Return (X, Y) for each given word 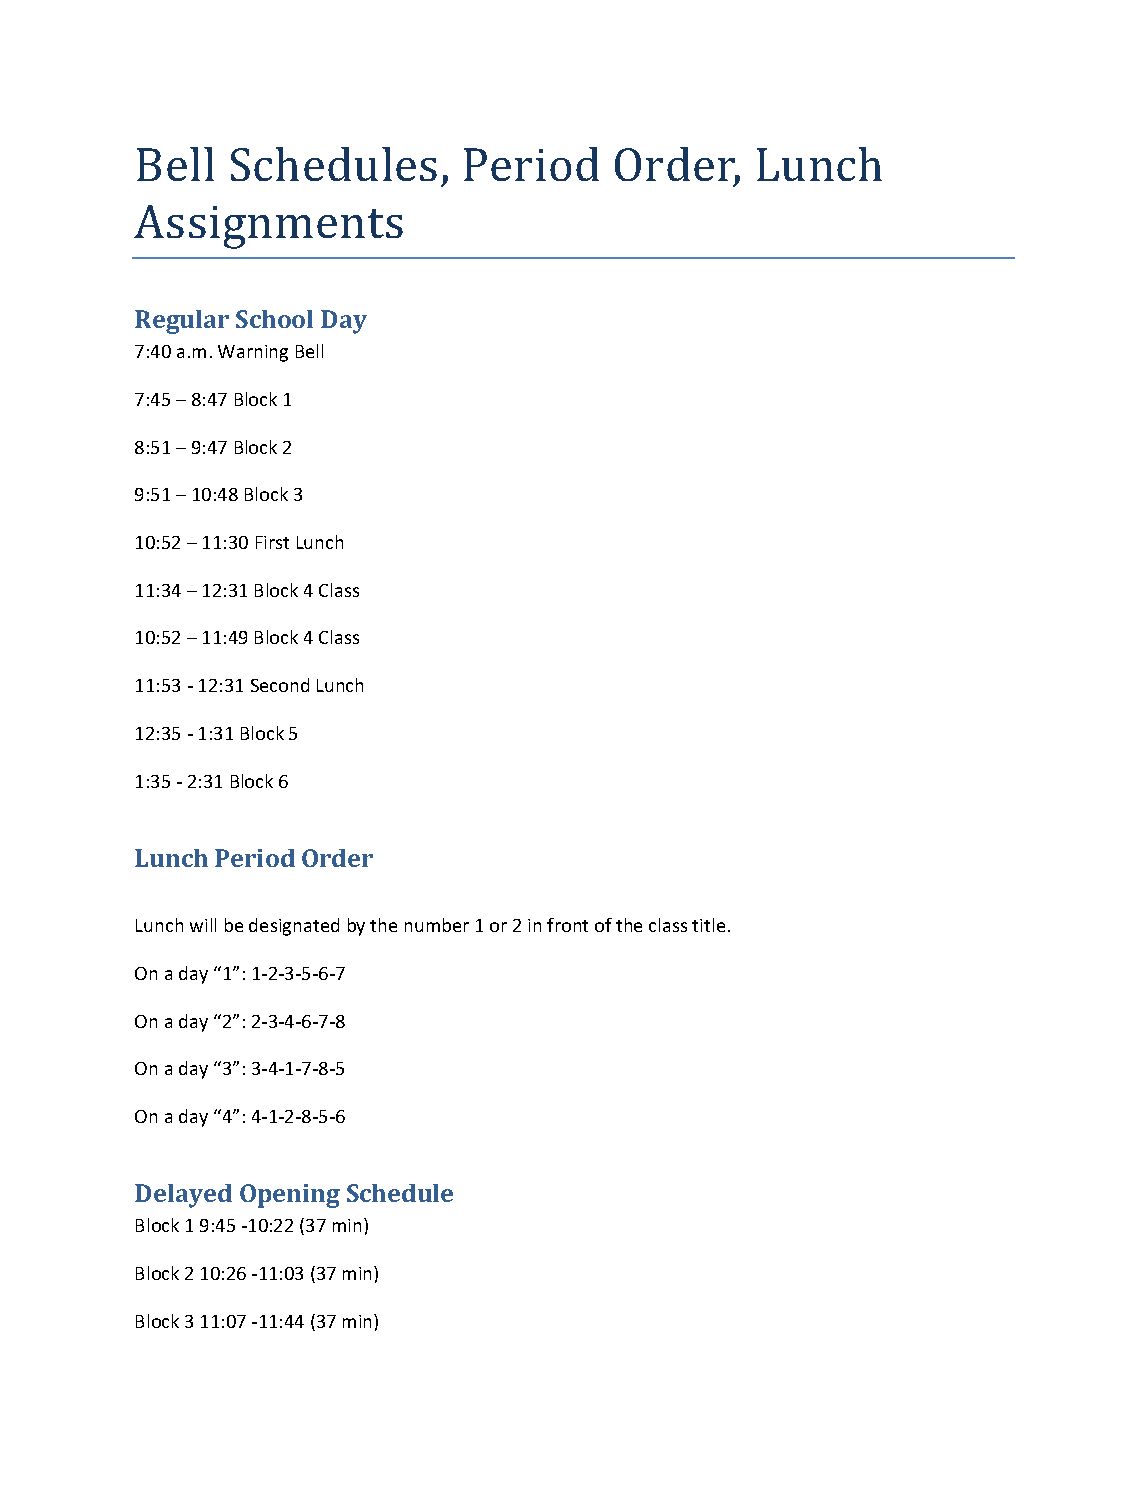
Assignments (268, 227)
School (274, 319)
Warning (253, 353)
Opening (290, 1196)
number (437, 925)
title (708, 925)
